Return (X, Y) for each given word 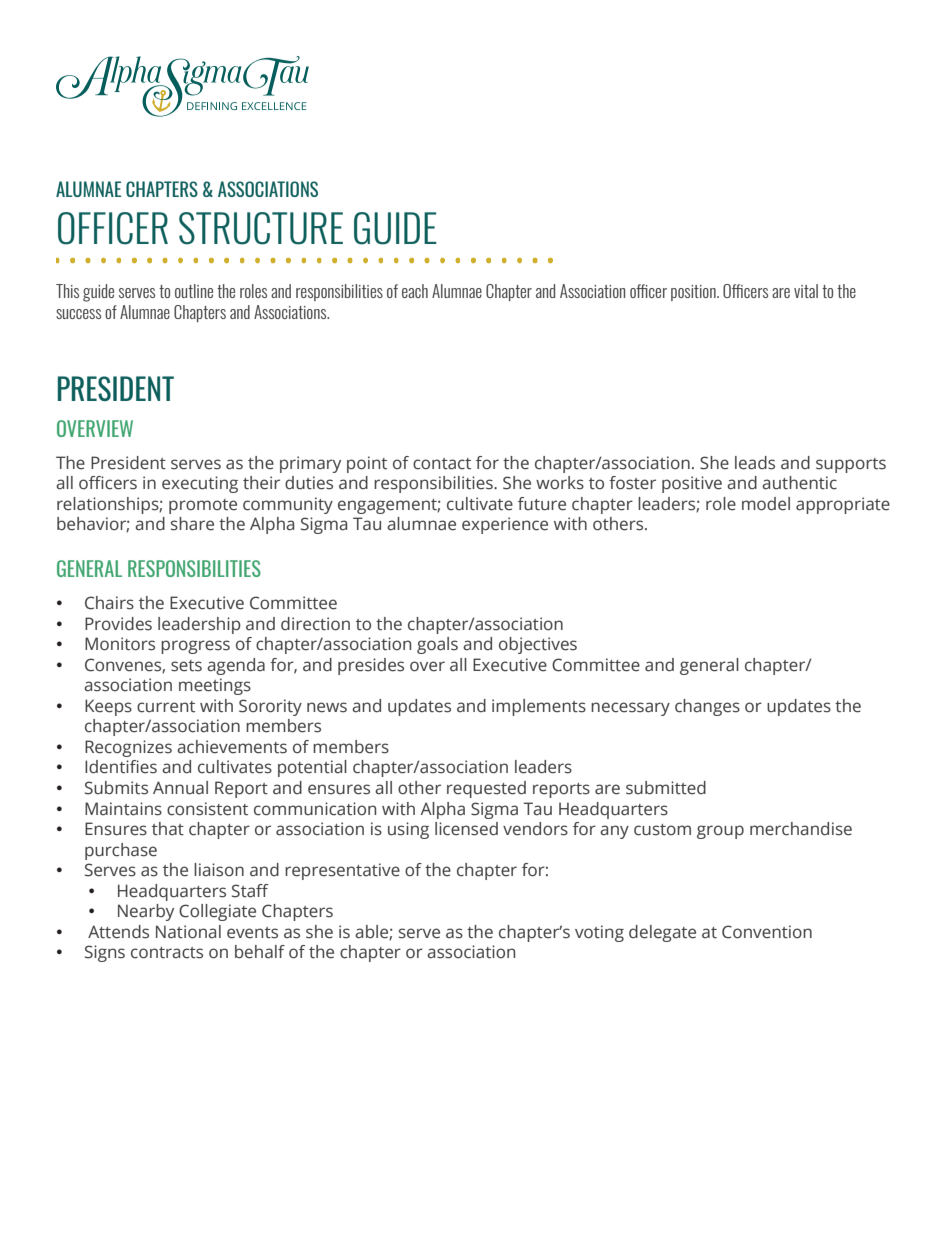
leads (755, 463)
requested (486, 789)
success (78, 314)
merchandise (801, 829)
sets (186, 666)
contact (442, 464)
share (192, 524)
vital (806, 291)
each (415, 291)
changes (707, 707)
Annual (180, 788)
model (766, 504)
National (188, 932)
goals (437, 645)
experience (505, 525)
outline (194, 291)
